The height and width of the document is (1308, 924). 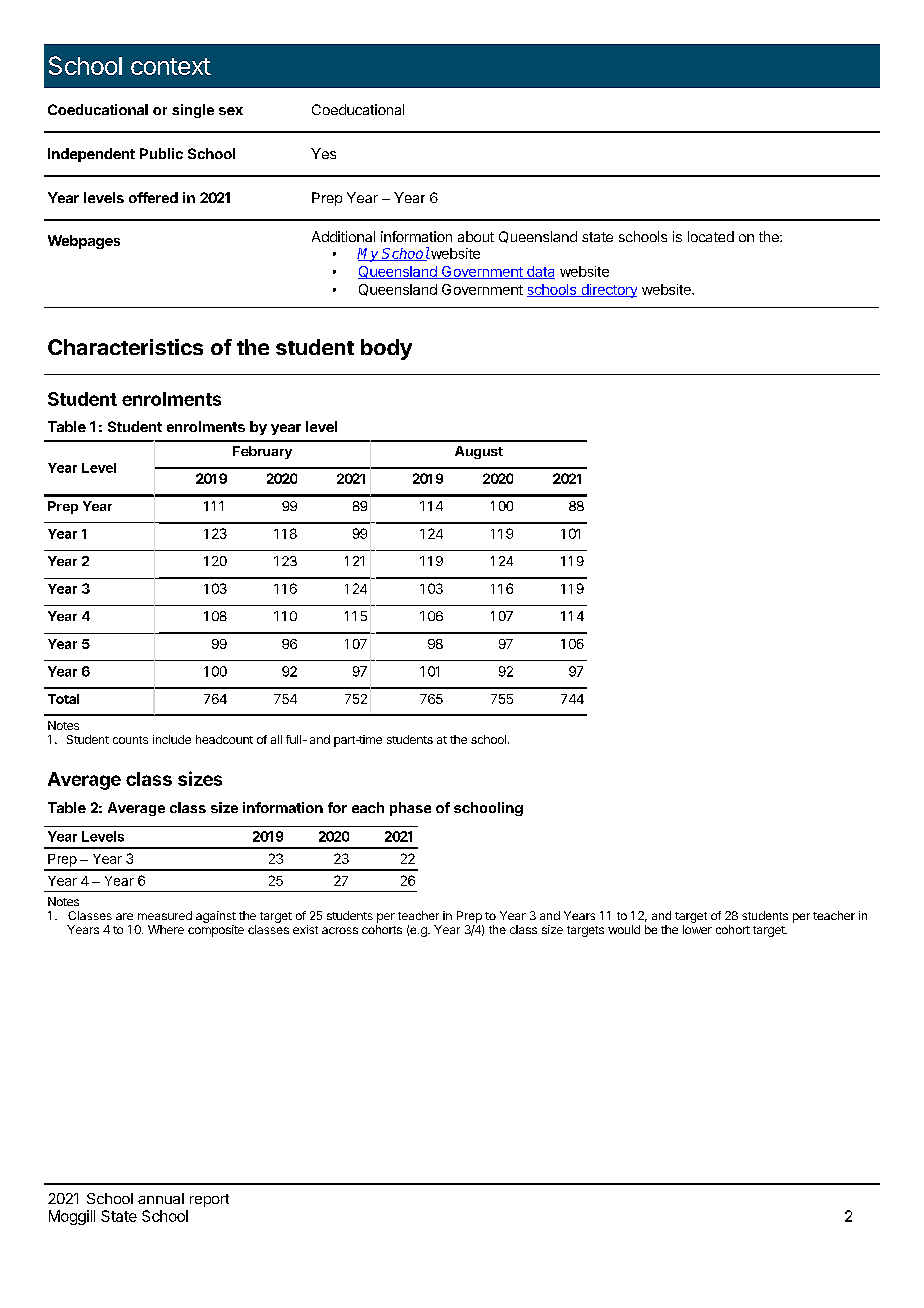 I want to click on located, so click(x=711, y=236).
